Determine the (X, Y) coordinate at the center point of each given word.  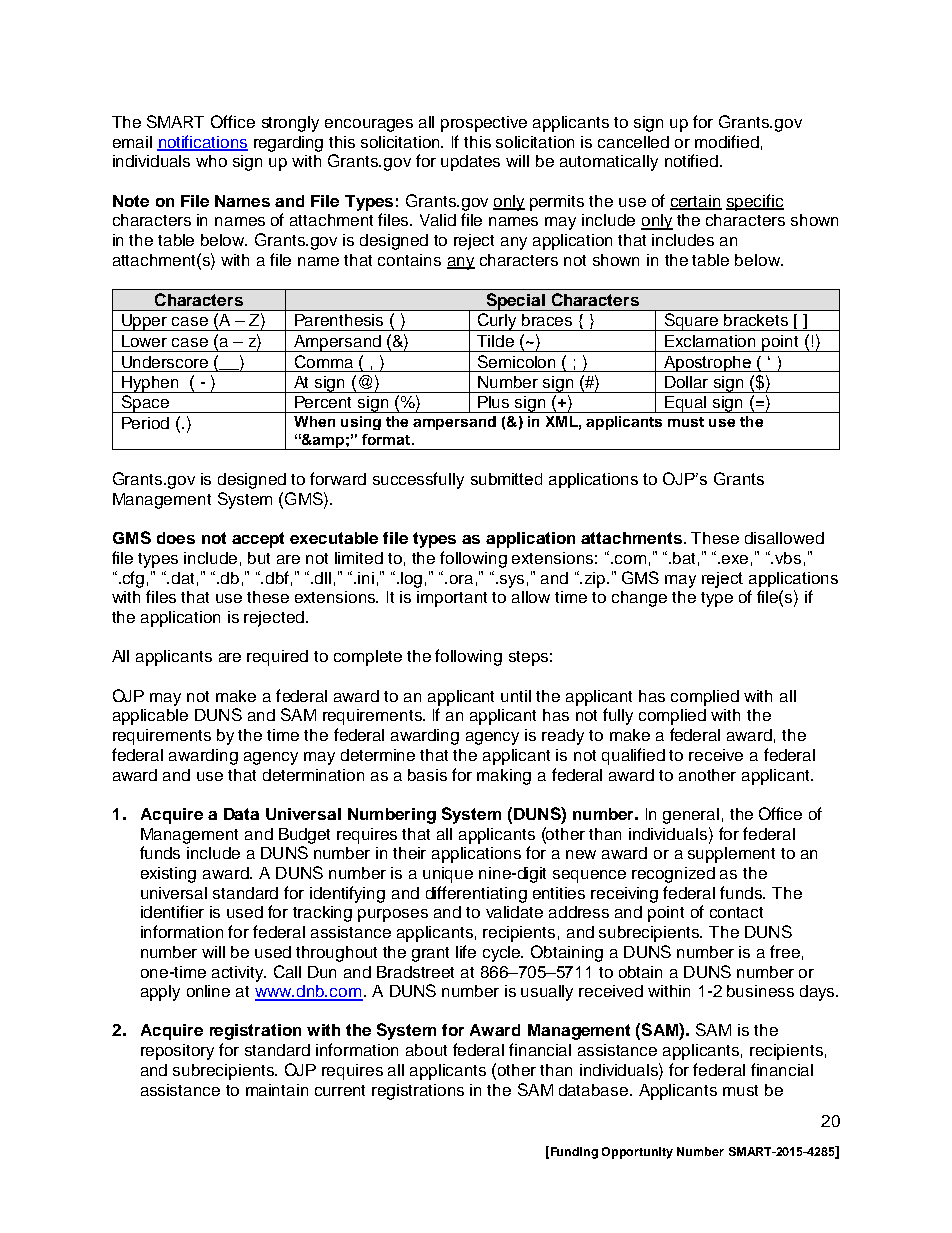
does (176, 538)
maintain (277, 1090)
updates (470, 163)
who (211, 161)
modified (727, 141)
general (691, 816)
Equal (686, 404)
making (504, 777)
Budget (304, 836)
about (426, 1050)
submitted (506, 479)
